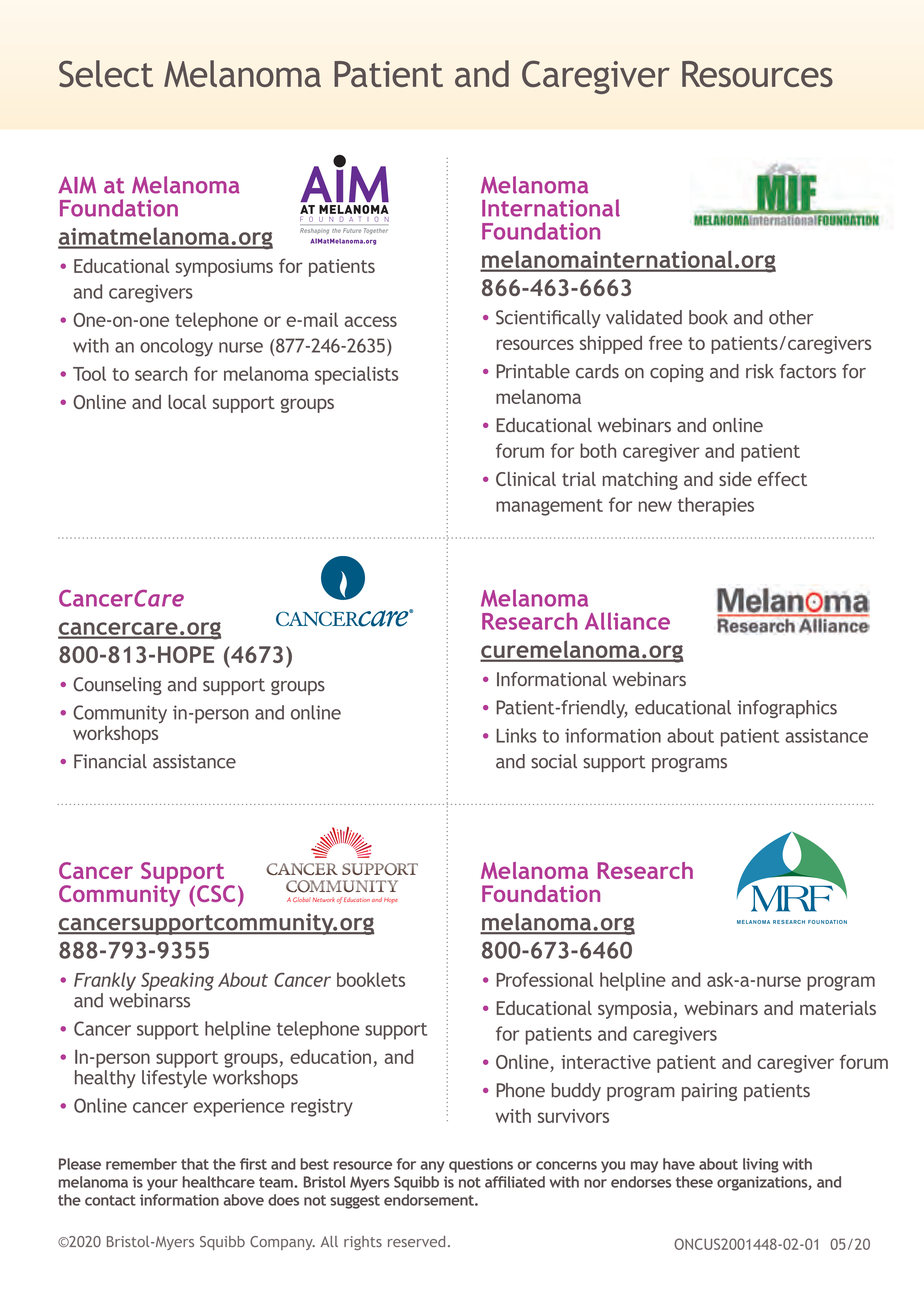 The height and width of the document is (1294, 924). Describe the element at coordinates (548, 319) in the document. I see `Scientifically` at that location.
